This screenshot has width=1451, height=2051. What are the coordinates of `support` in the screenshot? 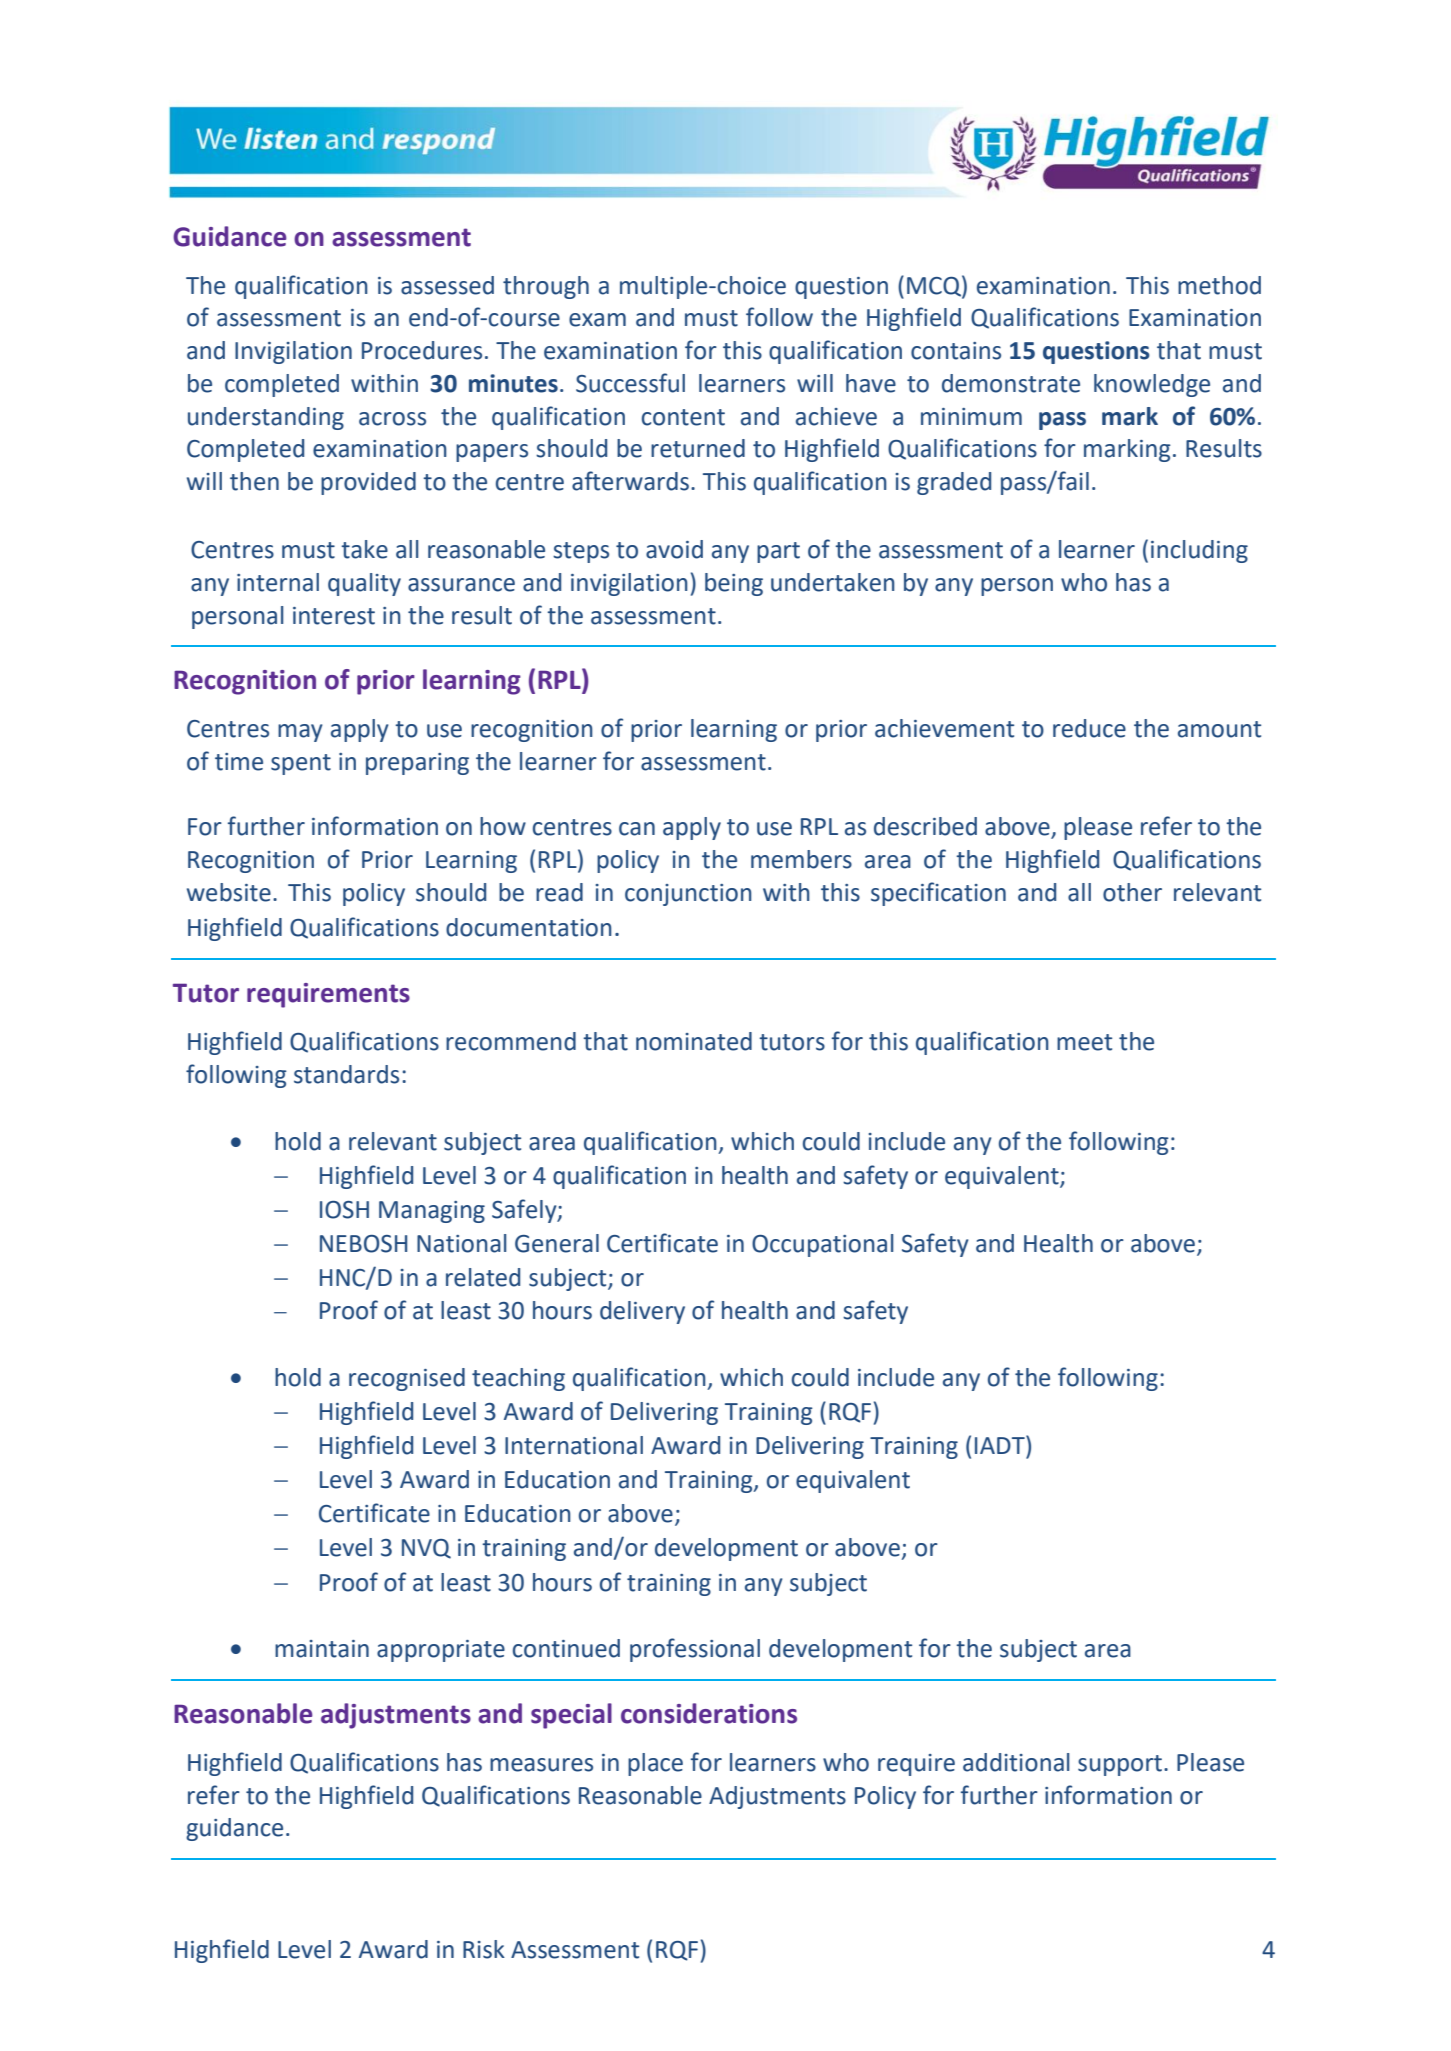 It's located at (1121, 1765).
